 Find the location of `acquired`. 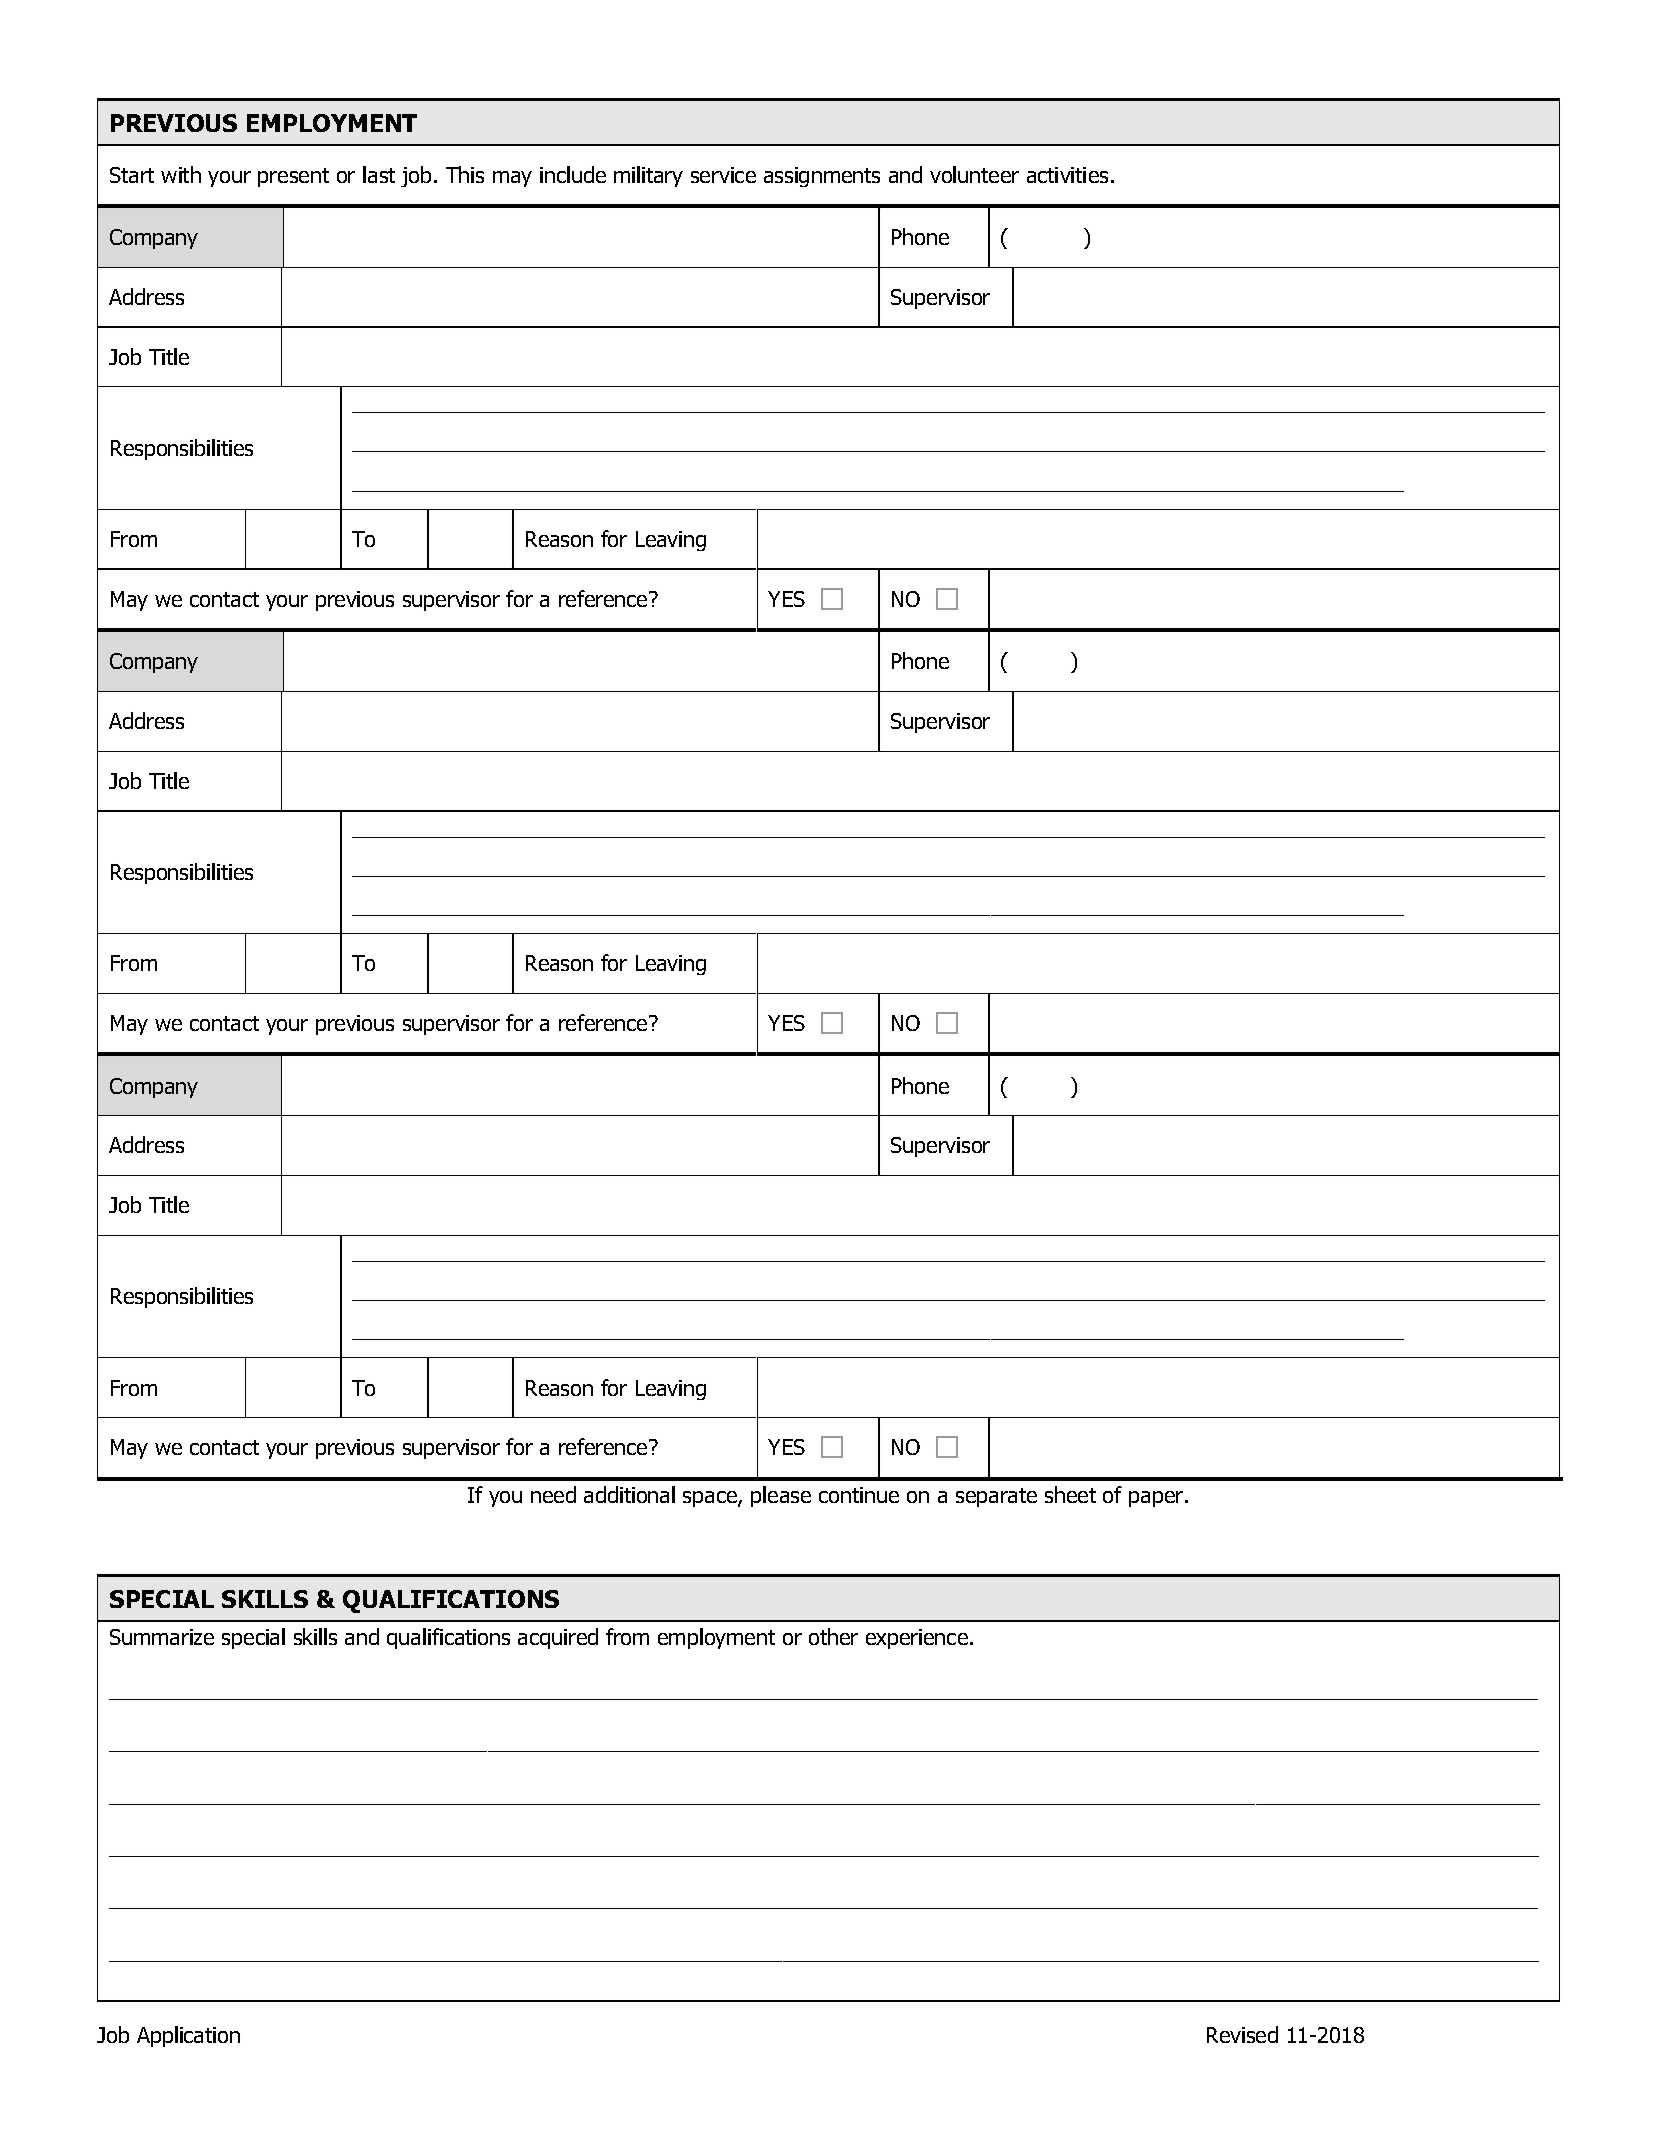

acquired is located at coordinates (558, 1638).
